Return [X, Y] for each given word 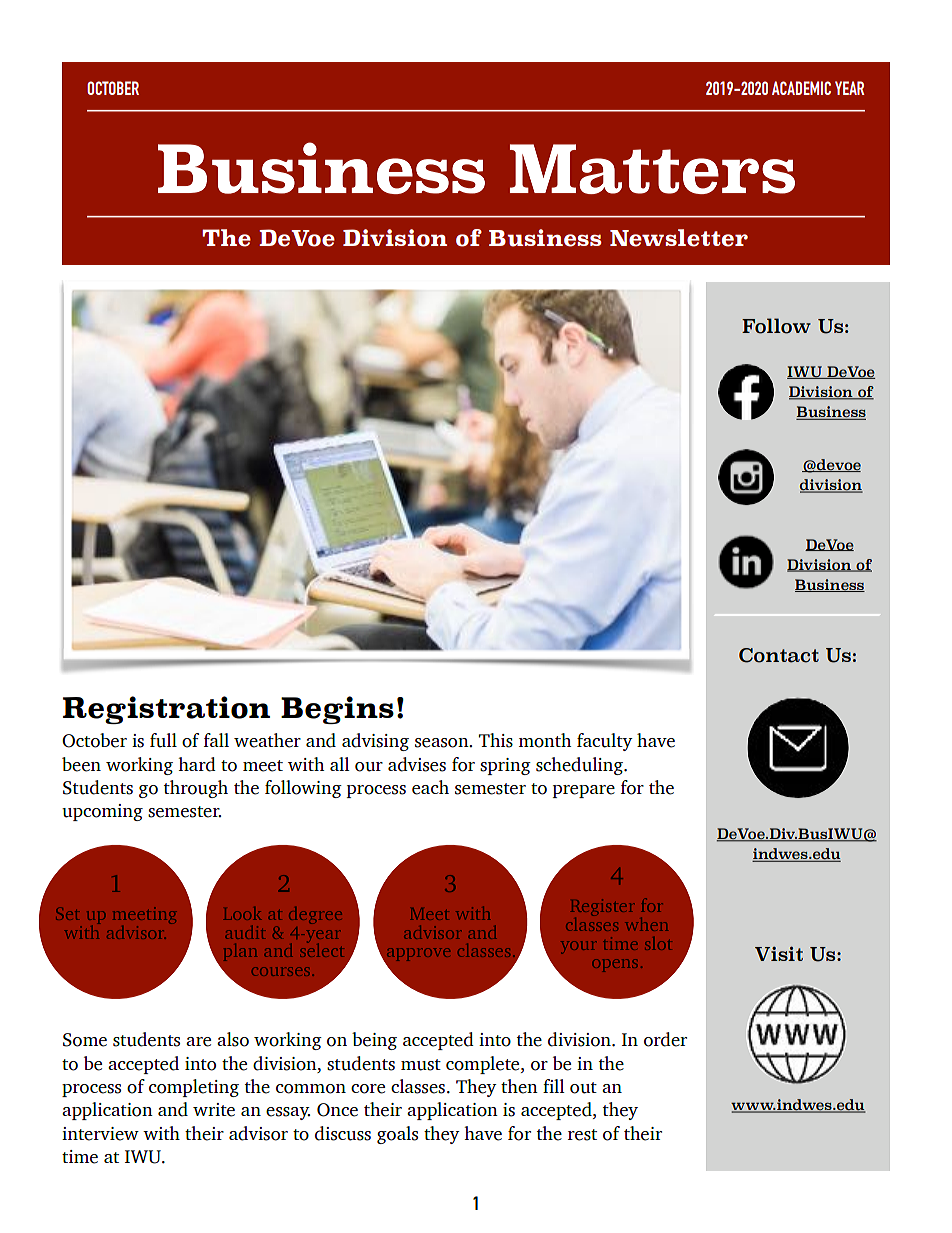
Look [242, 913]
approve [417, 956]
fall [216, 740]
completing [194, 1088]
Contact [779, 655]
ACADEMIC [801, 88]
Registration [166, 710]
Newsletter [679, 238]
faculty [605, 742]
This [496, 740]
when [647, 924]
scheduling [580, 766]
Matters [652, 169]
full [163, 740]
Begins [337, 710]
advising [375, 742]
